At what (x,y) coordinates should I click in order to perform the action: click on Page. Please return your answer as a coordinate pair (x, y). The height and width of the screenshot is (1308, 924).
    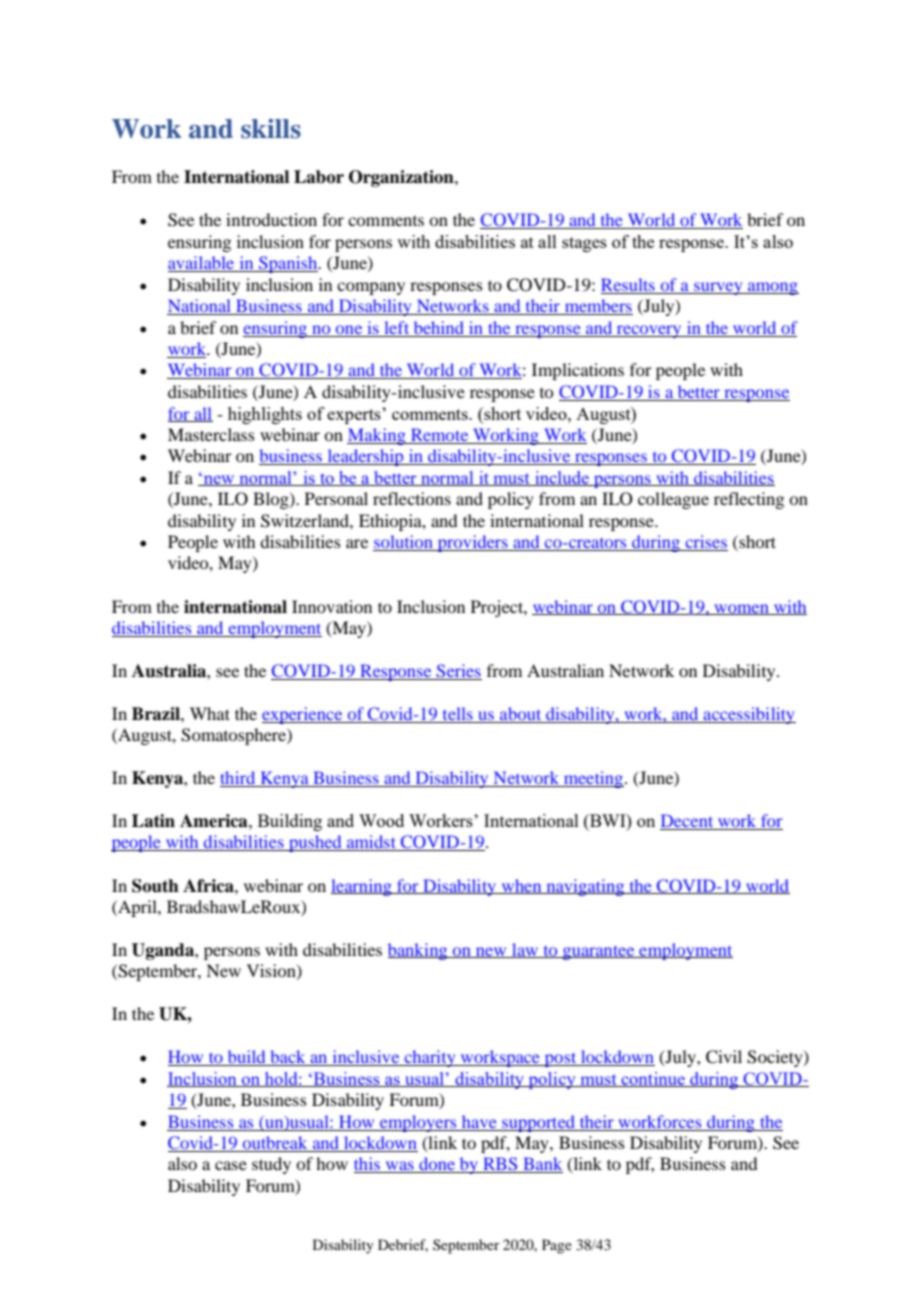
    Looking at the image, I should click on (557, 1246).
